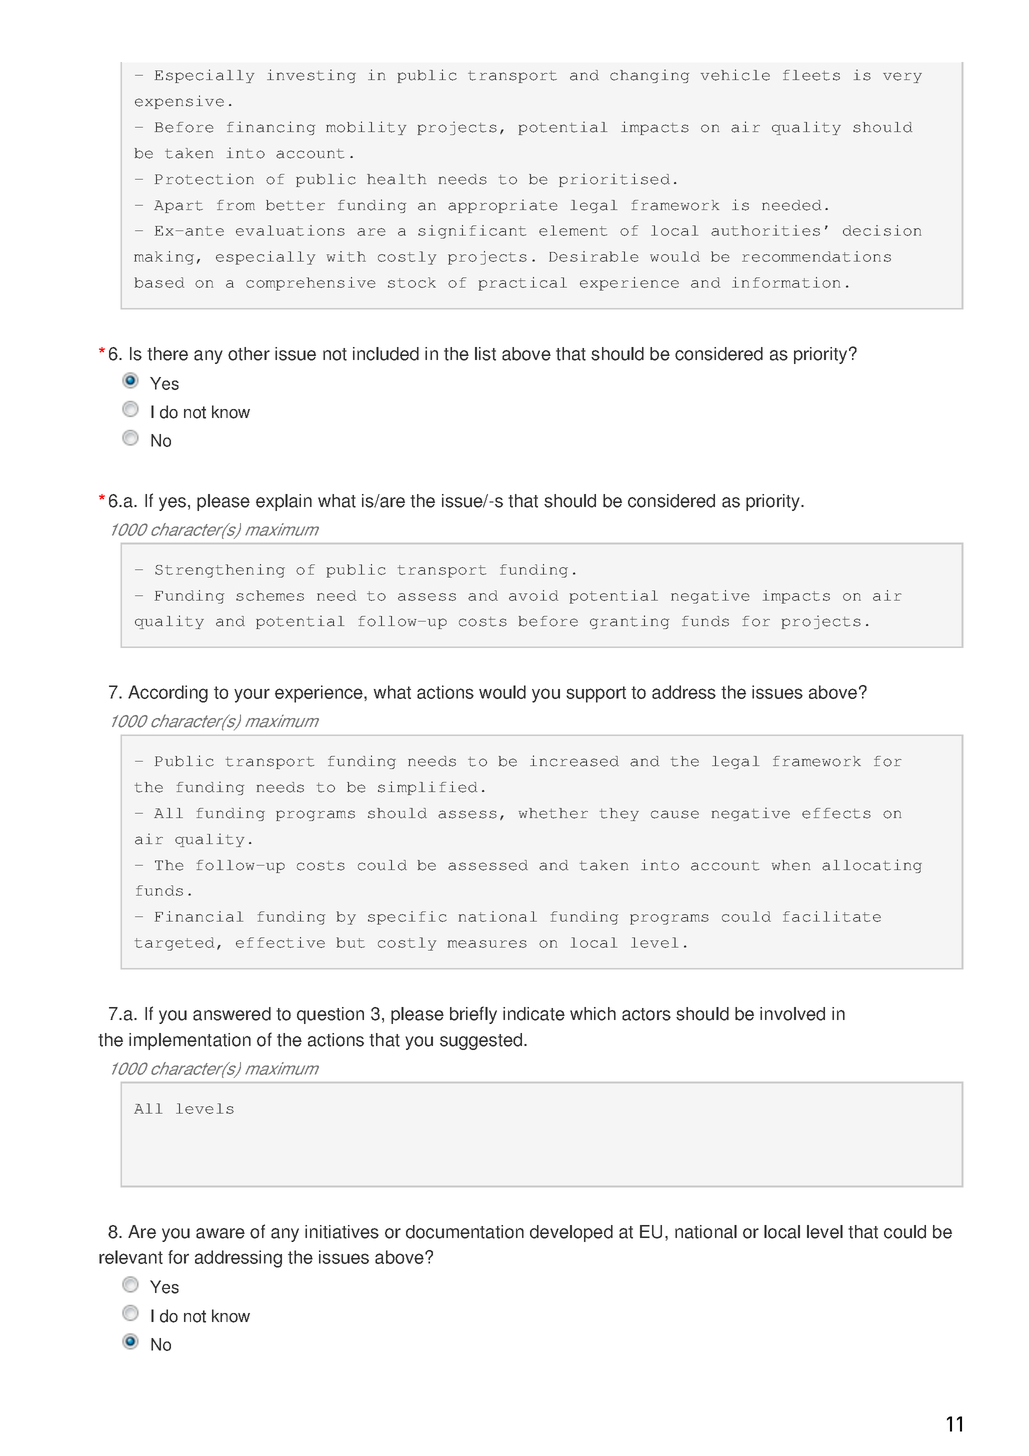 This page has width=1029, height=1456. Describe the element at coordinates (284, 502) in the page. I see `explain` at that location.
